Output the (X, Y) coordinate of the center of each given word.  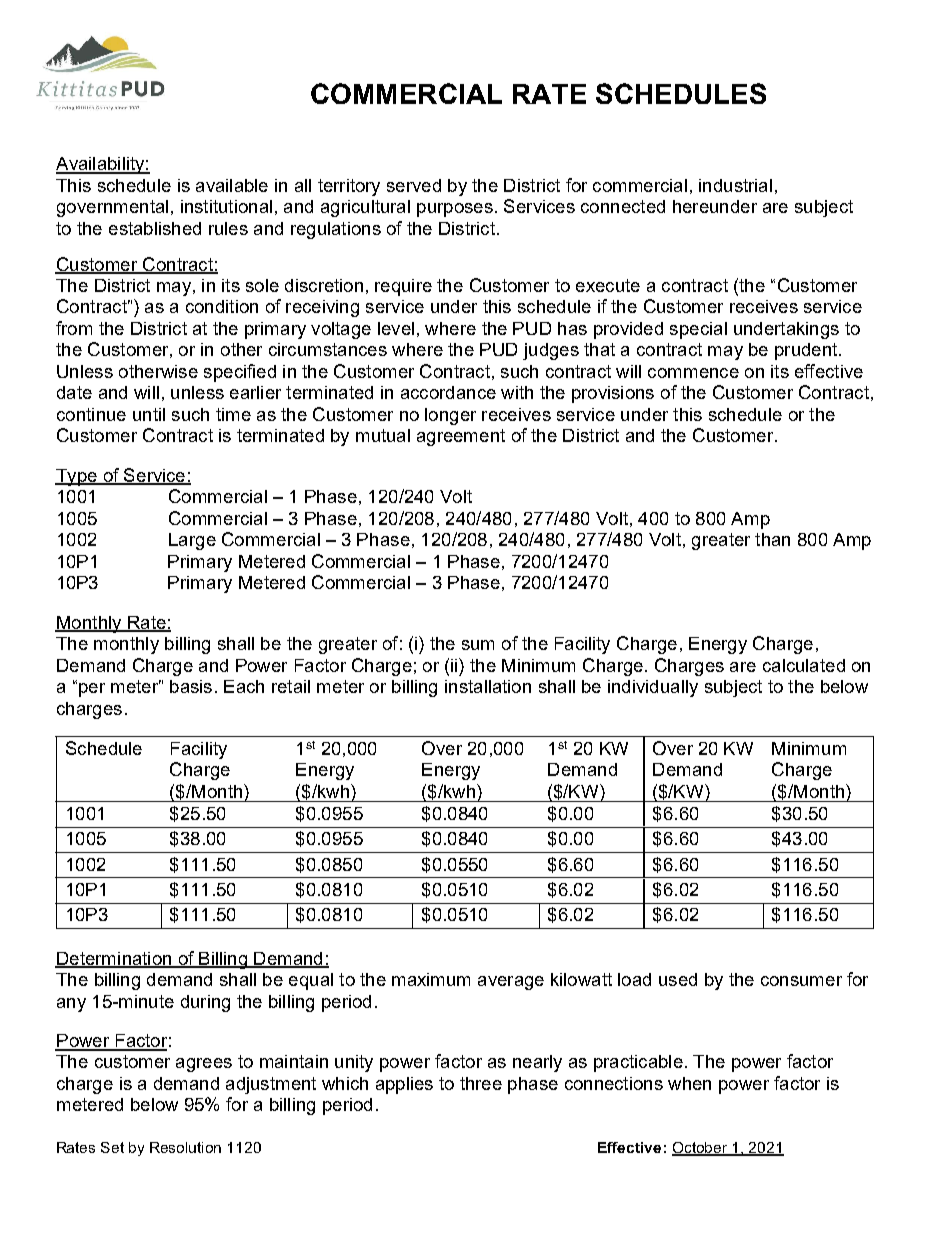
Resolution (185, 1147)
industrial (735, 185)
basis (191, 686)
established (155, 228)
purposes (455, 210)
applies (404, 1085)
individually (653, 688)
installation (488, 686)
